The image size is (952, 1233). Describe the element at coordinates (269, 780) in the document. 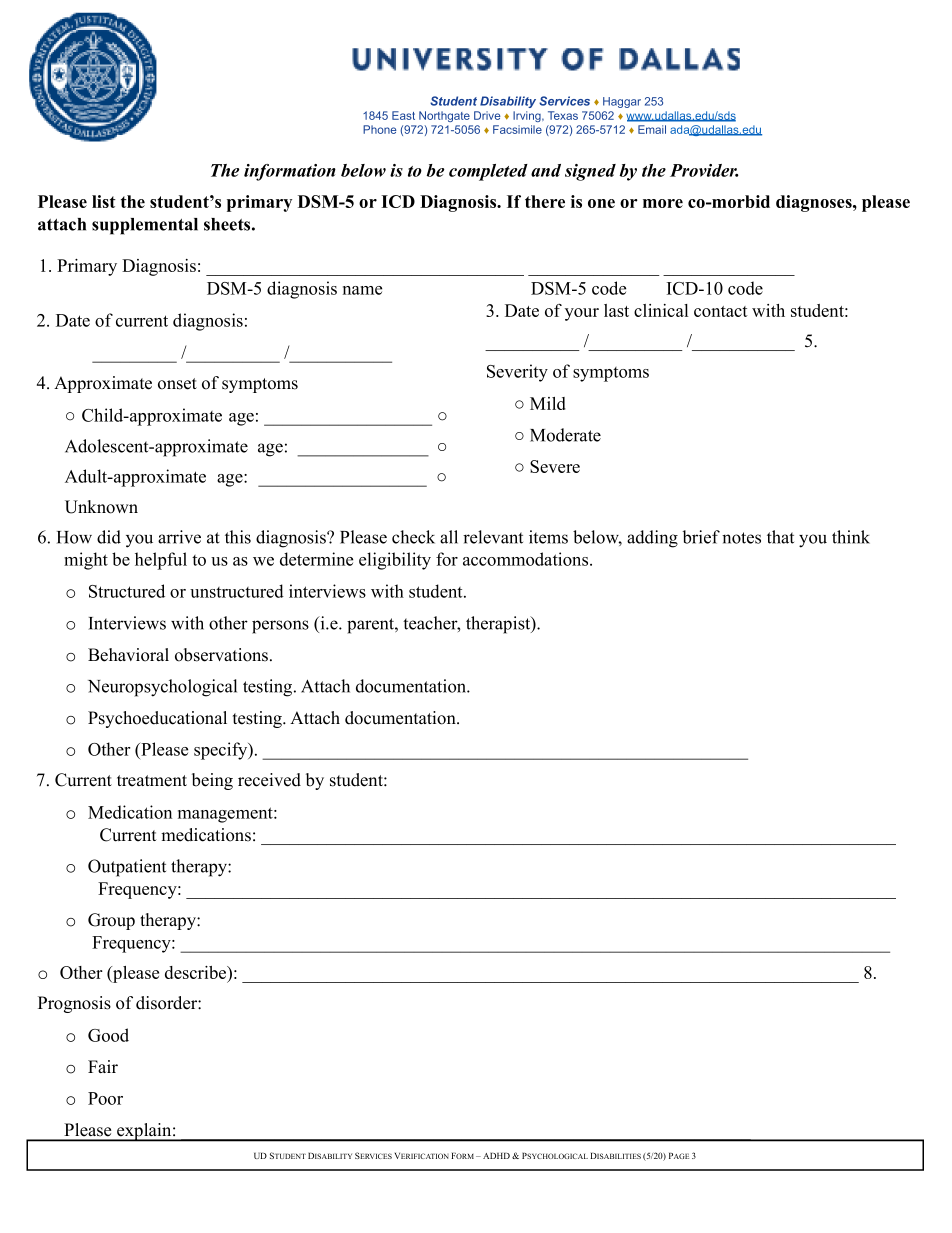

I see `received` at that location.
